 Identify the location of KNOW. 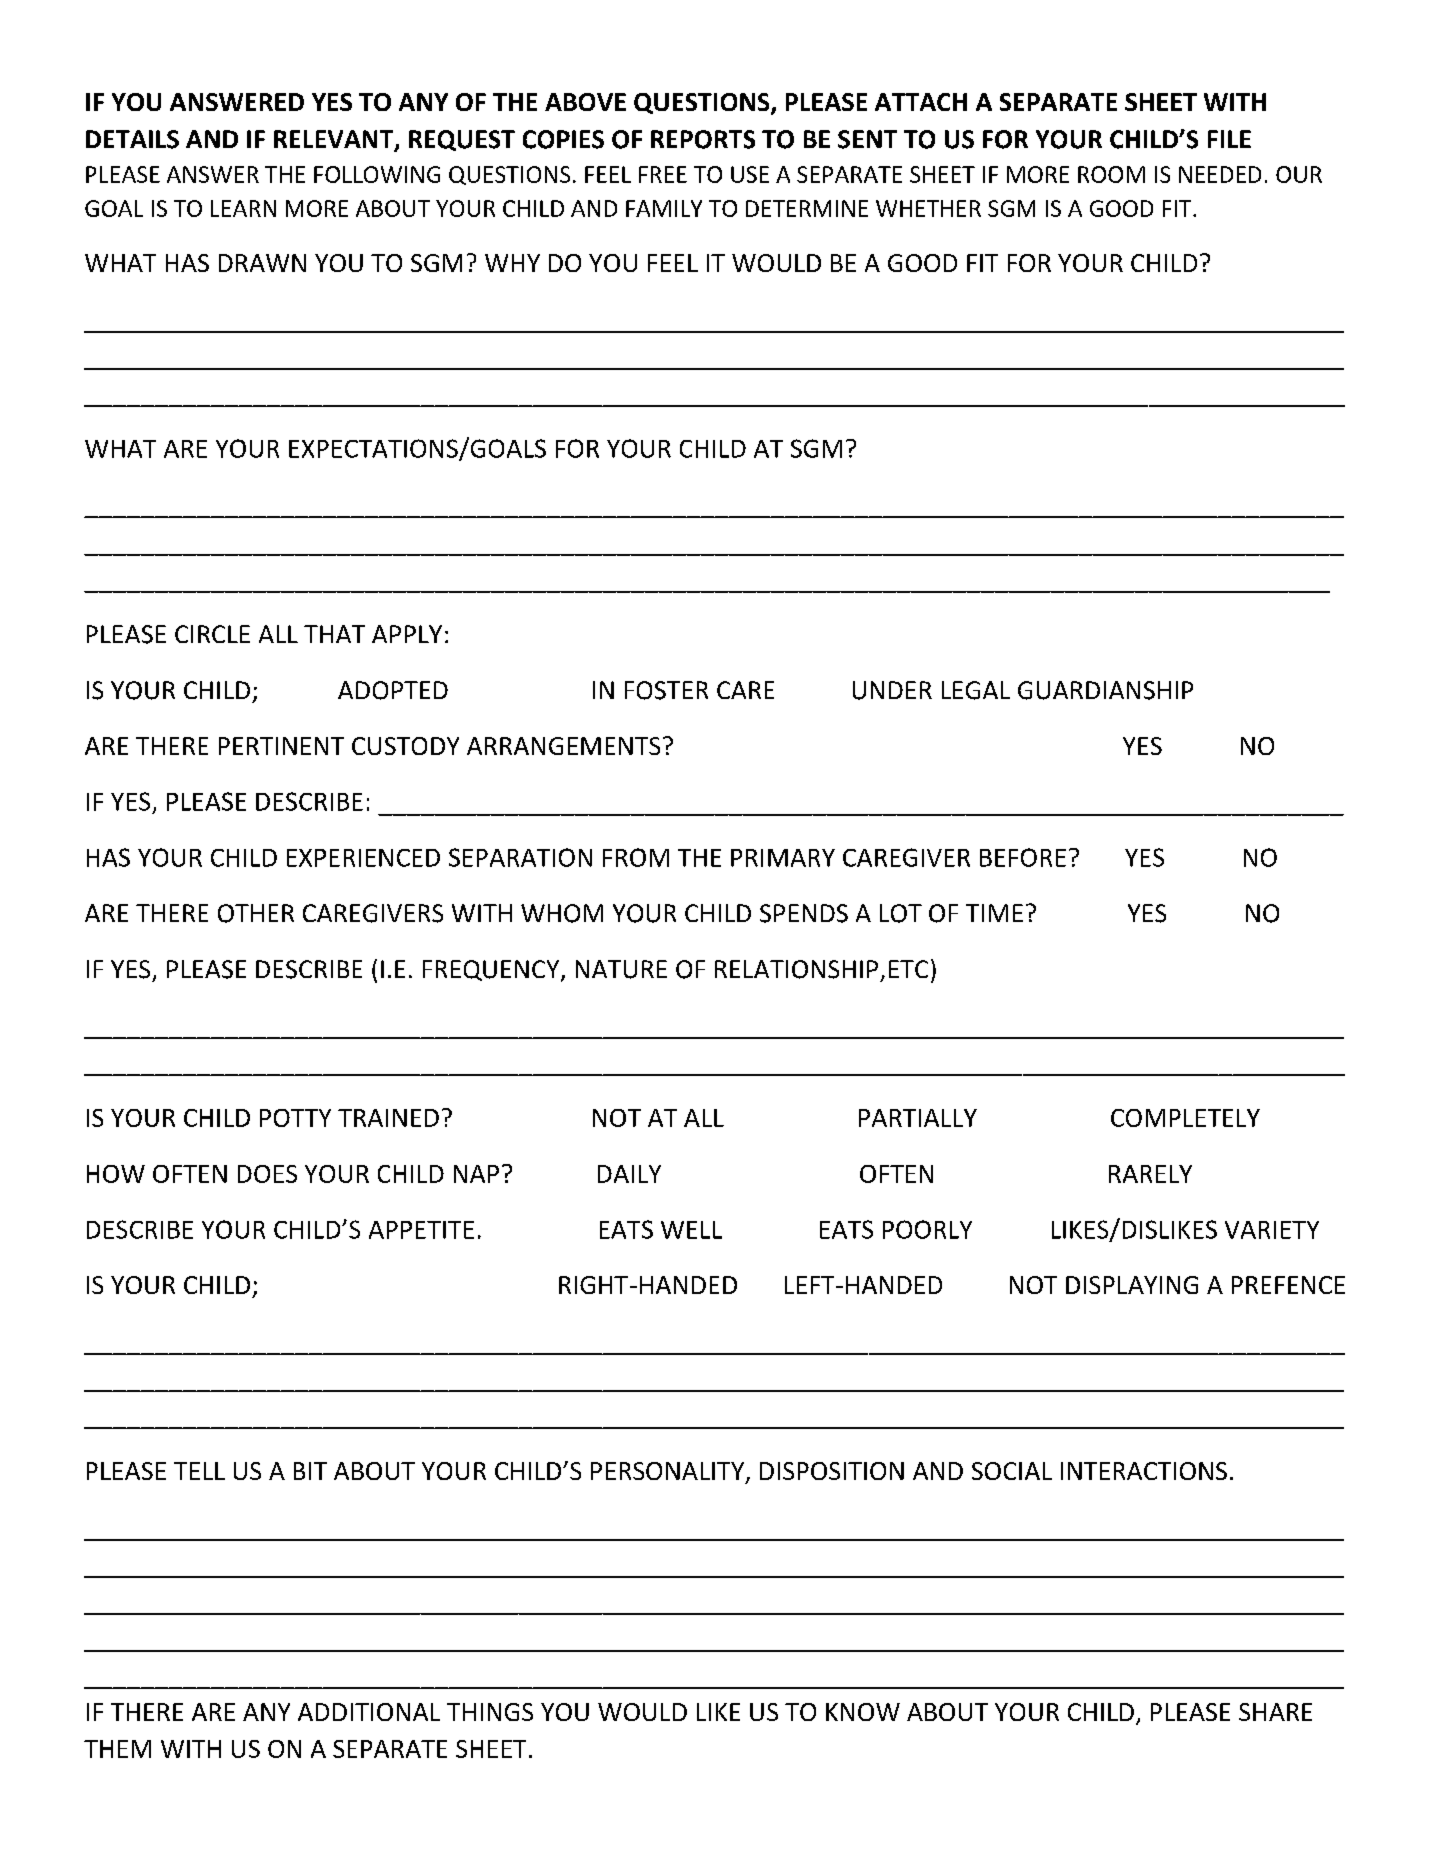
(863, 1712).
